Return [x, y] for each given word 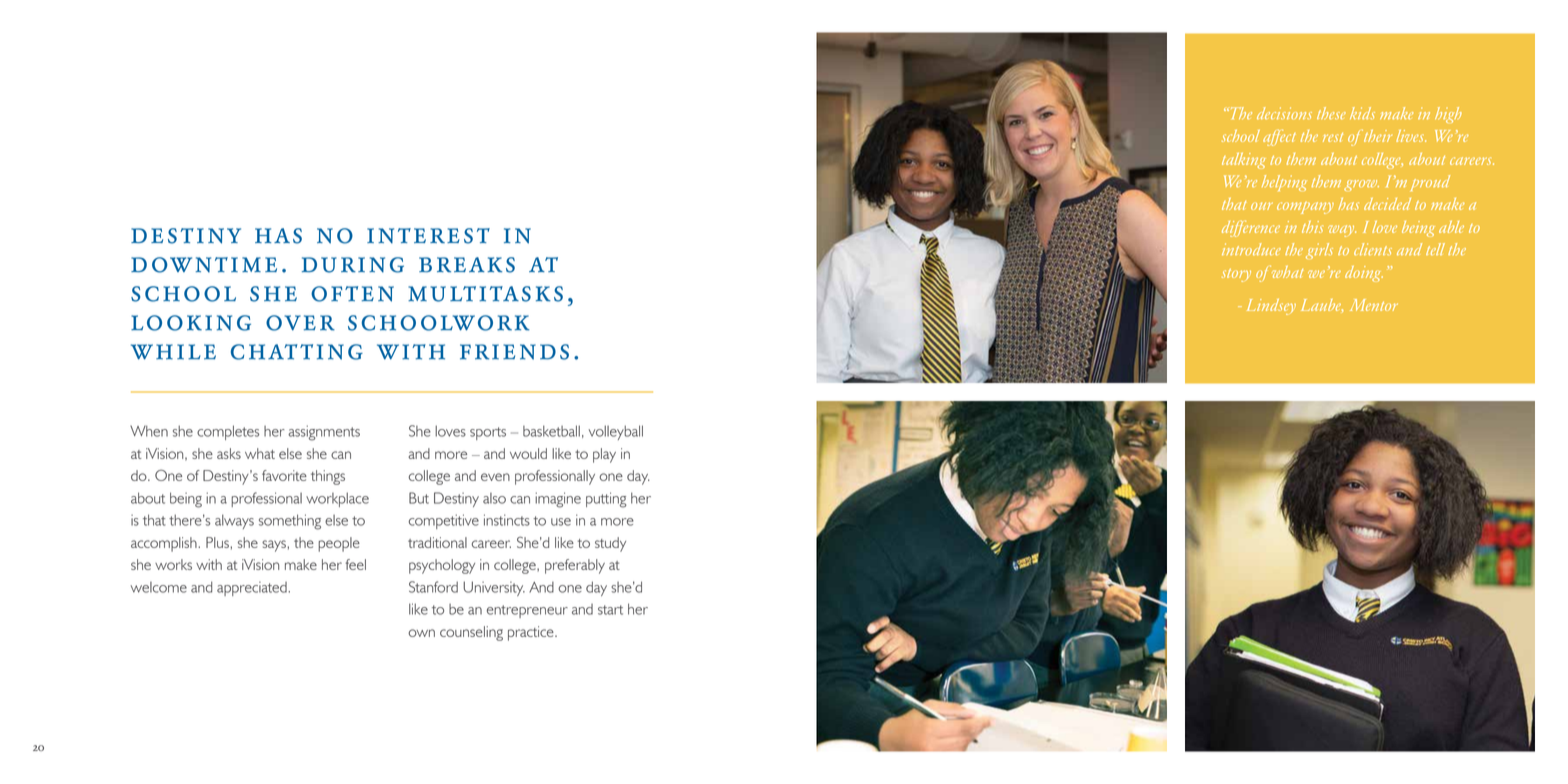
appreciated [253, 589]
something [290, 522]
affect [1279, 137]
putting [606, 500]
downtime [204, 265]
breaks [467, 265]
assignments [324, 433]
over [300, 323]
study [610, 544]
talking [1244, 161]
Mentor [1374, 305]
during [353, 265]
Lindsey [1271, 307]
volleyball [616, 432]
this [1312, 227]
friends [514, 352]
